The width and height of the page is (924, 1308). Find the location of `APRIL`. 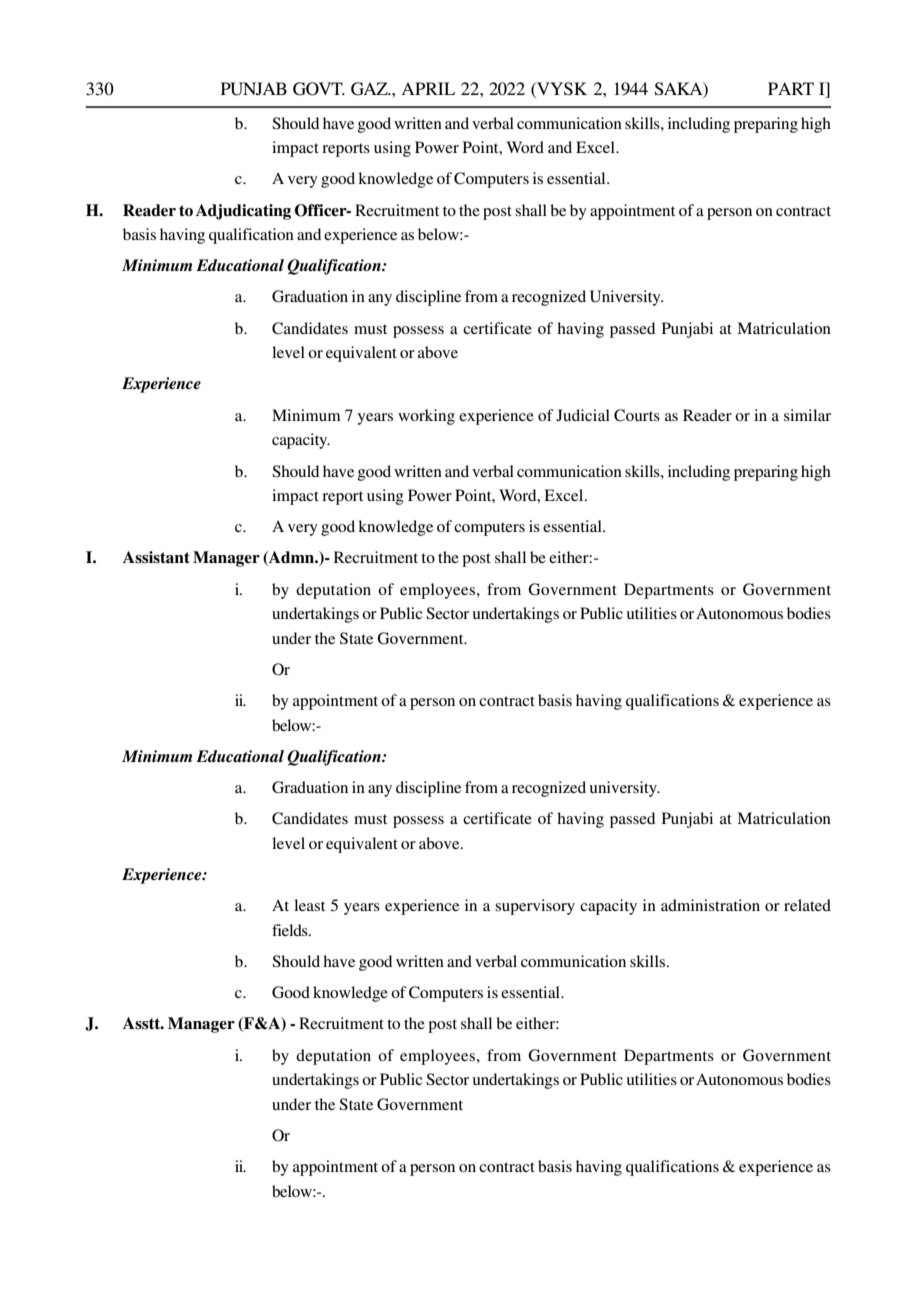

APRIL is located at coordinates (428, 88).
